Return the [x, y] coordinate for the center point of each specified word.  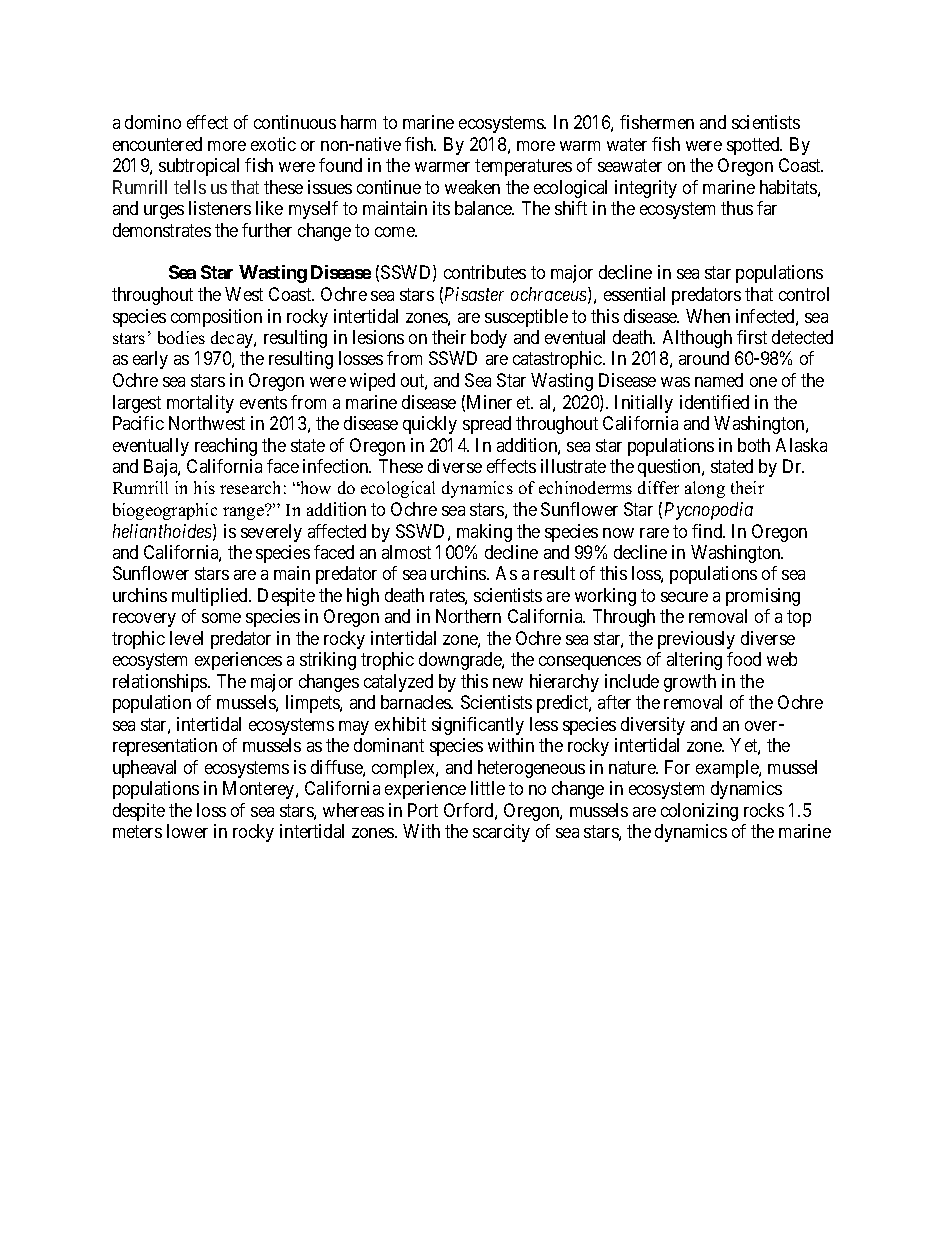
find [708, 531]
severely [271, 533]
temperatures [523, 167]
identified [714, 402]
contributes [485, 272]
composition [216, 318]
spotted [754, 146]
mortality [200, 404]
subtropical [199, 167]
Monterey [260, 790]
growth [690, 683]
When [708, 316]
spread [487, 425]
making [484, 533]
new [508, 683]
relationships [161, 683]
